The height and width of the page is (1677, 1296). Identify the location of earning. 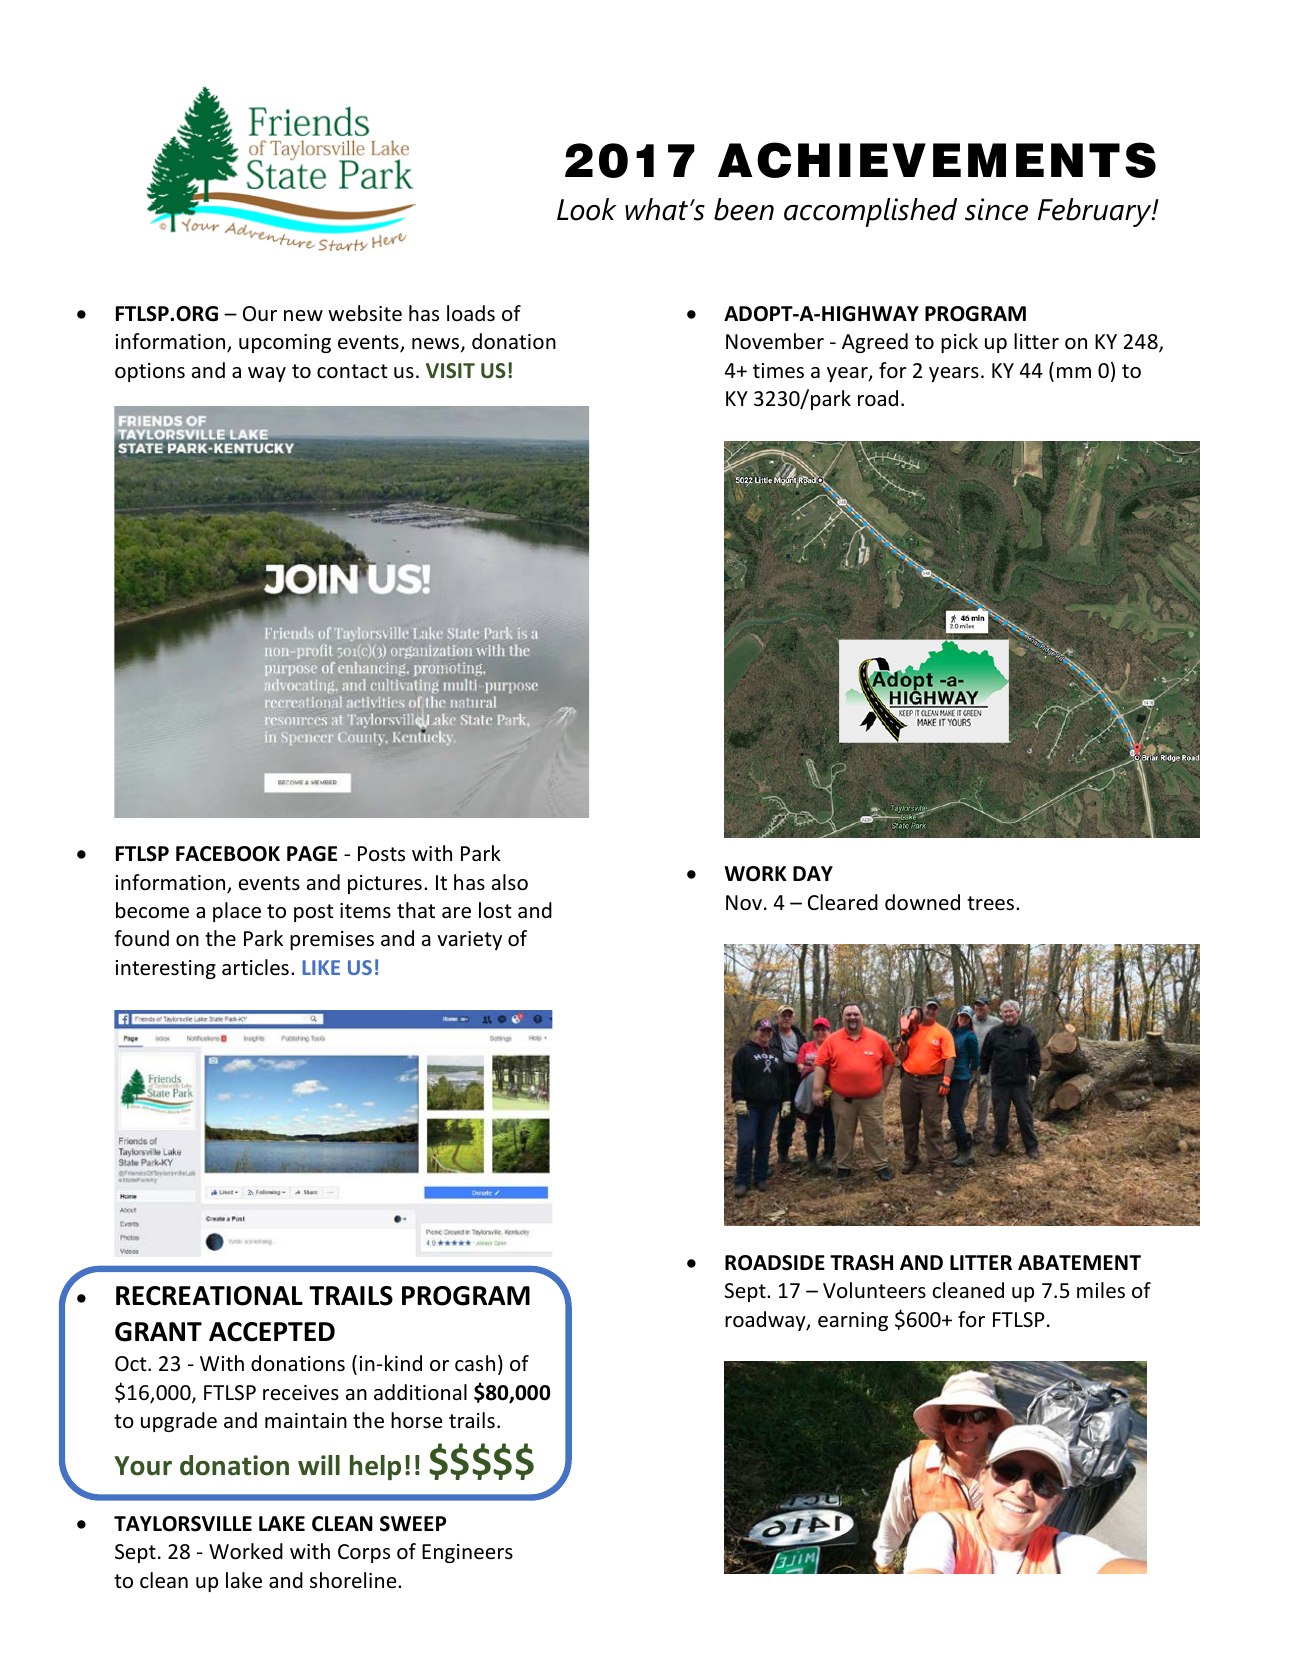
(853, 1321).
